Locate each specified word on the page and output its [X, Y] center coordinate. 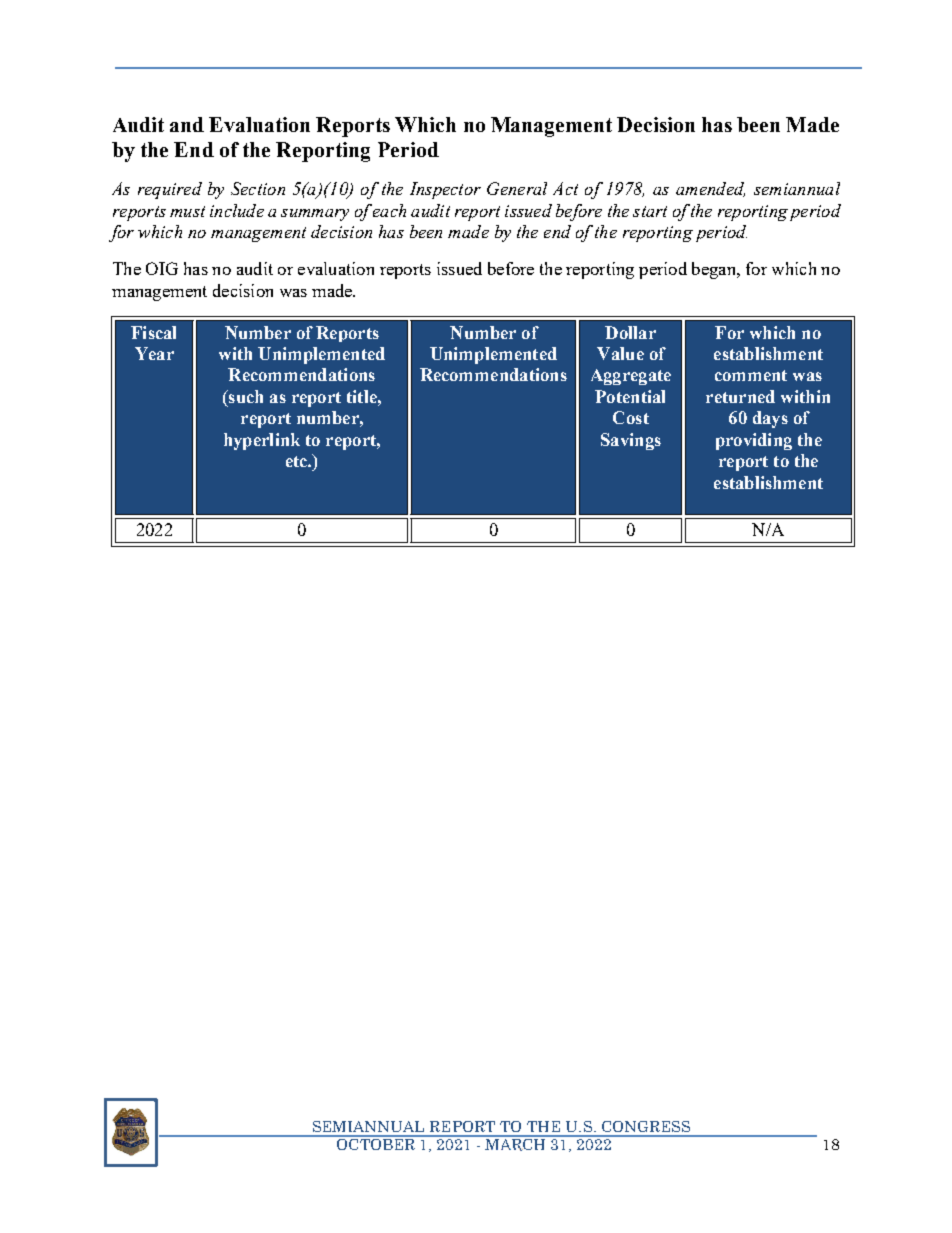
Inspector [445, 190]
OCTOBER [376, 1143]
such [245, 396]
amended [710, 189]
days [770, 419]
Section [258, 188]
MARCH [516, 1143]
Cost [631, 417]
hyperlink [262, 441]
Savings [631, 441]
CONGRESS [646, 1126]
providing [754, 441]
